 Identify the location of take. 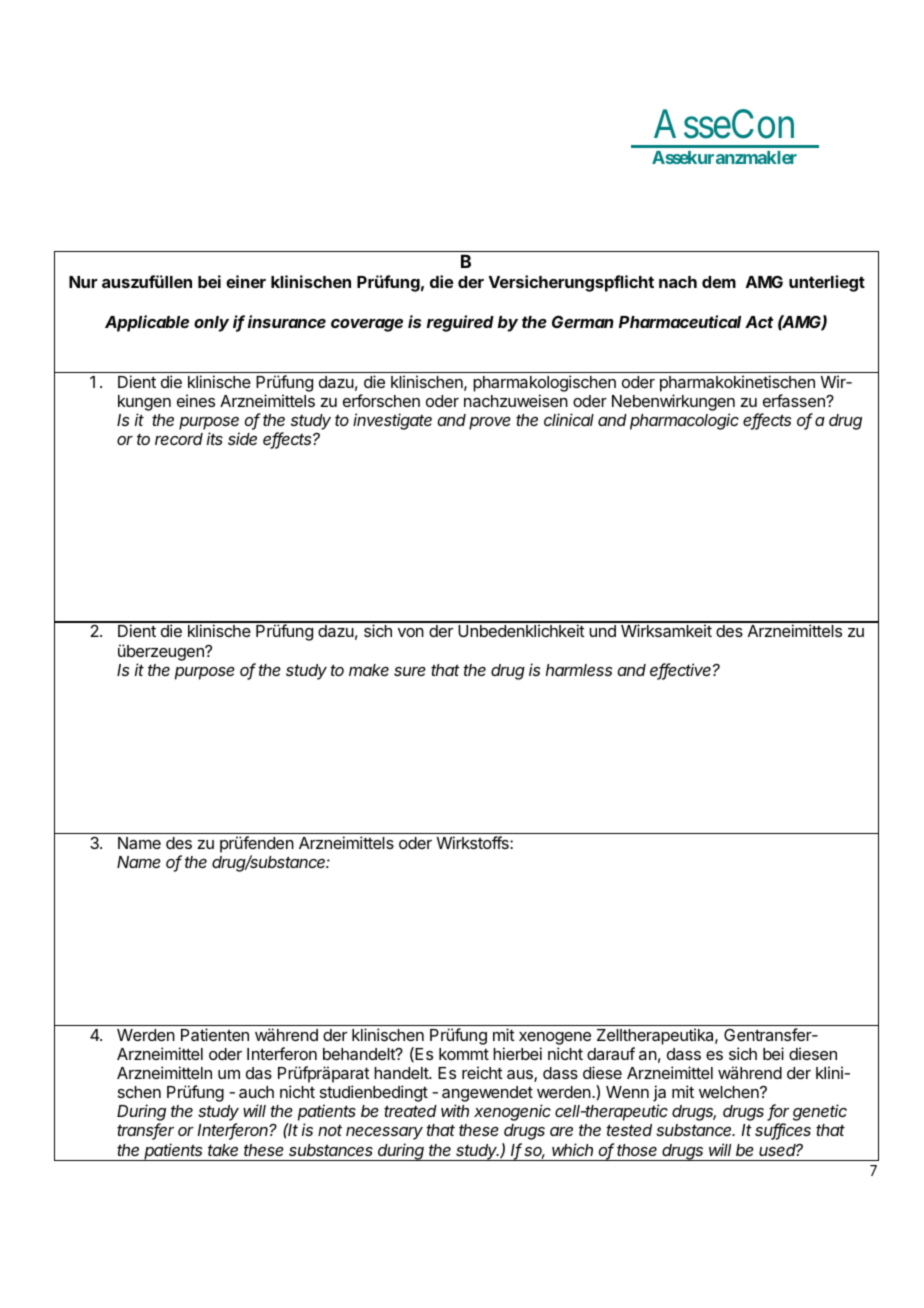
(223, 1150).
